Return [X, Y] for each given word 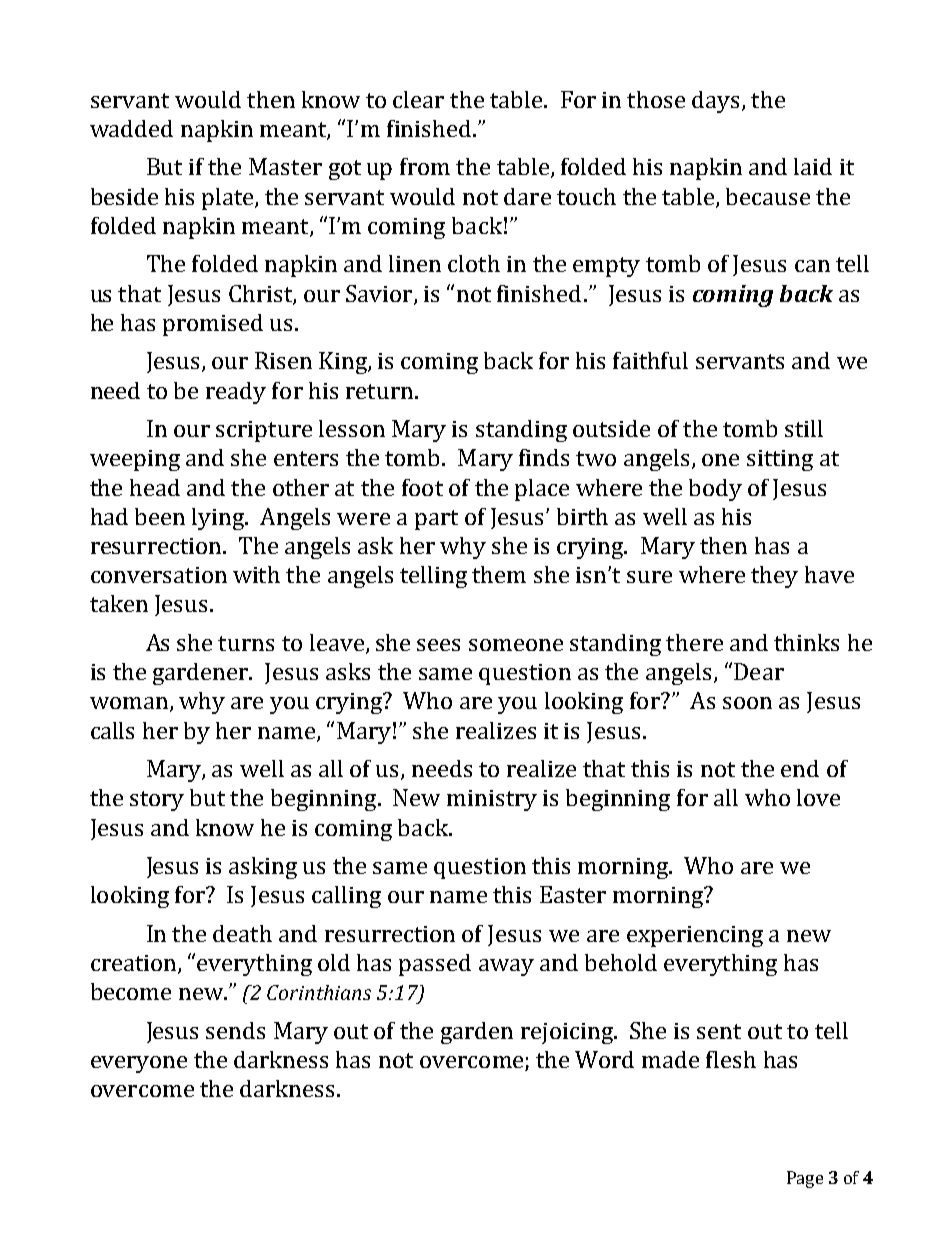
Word [604, 1059]
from [425, 166]
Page [805, 1179]
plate [229, 199]
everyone [139, 1064]
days [715, 102]
